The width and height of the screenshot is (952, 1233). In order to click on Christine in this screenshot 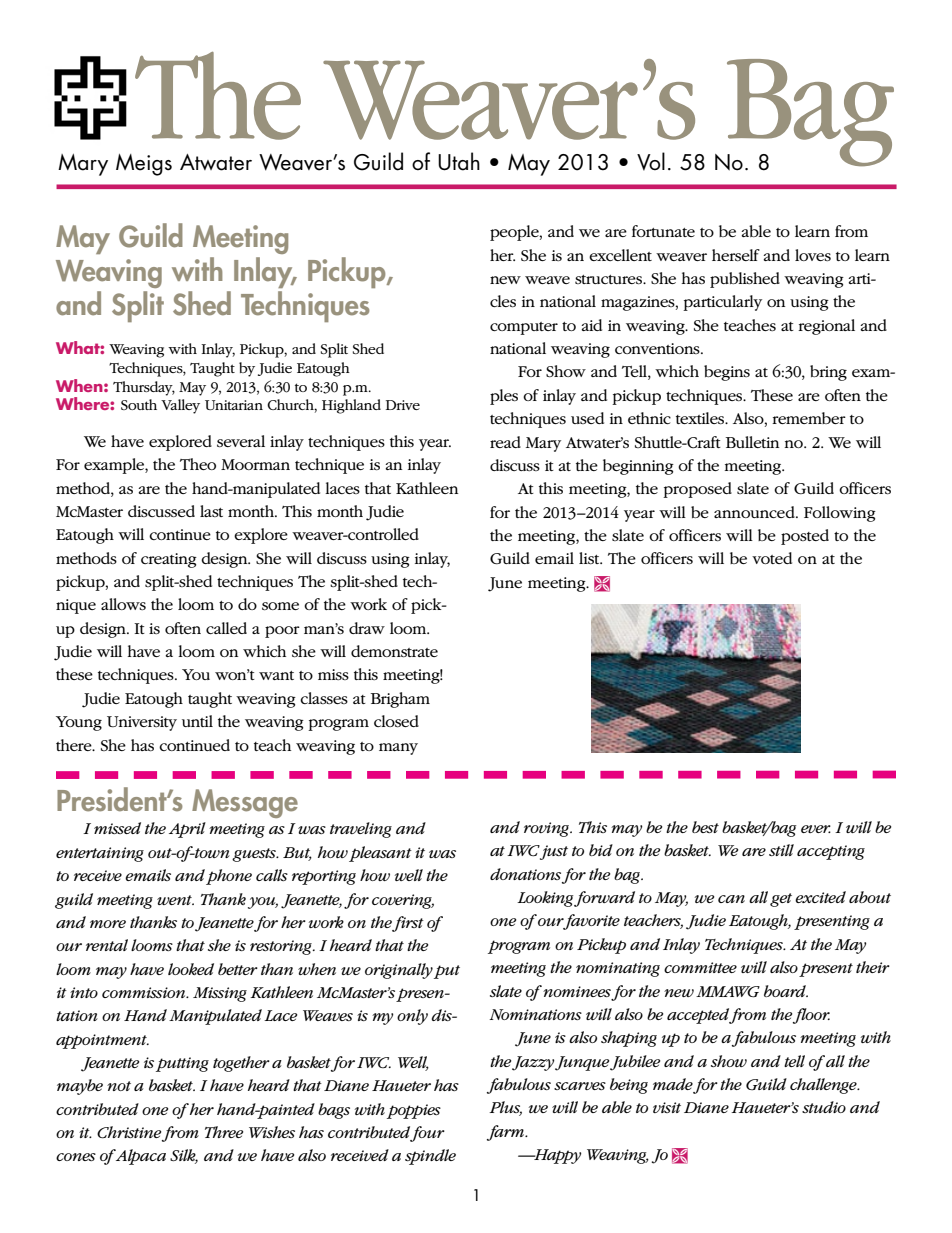, I will do `click(129, 1132)`.
